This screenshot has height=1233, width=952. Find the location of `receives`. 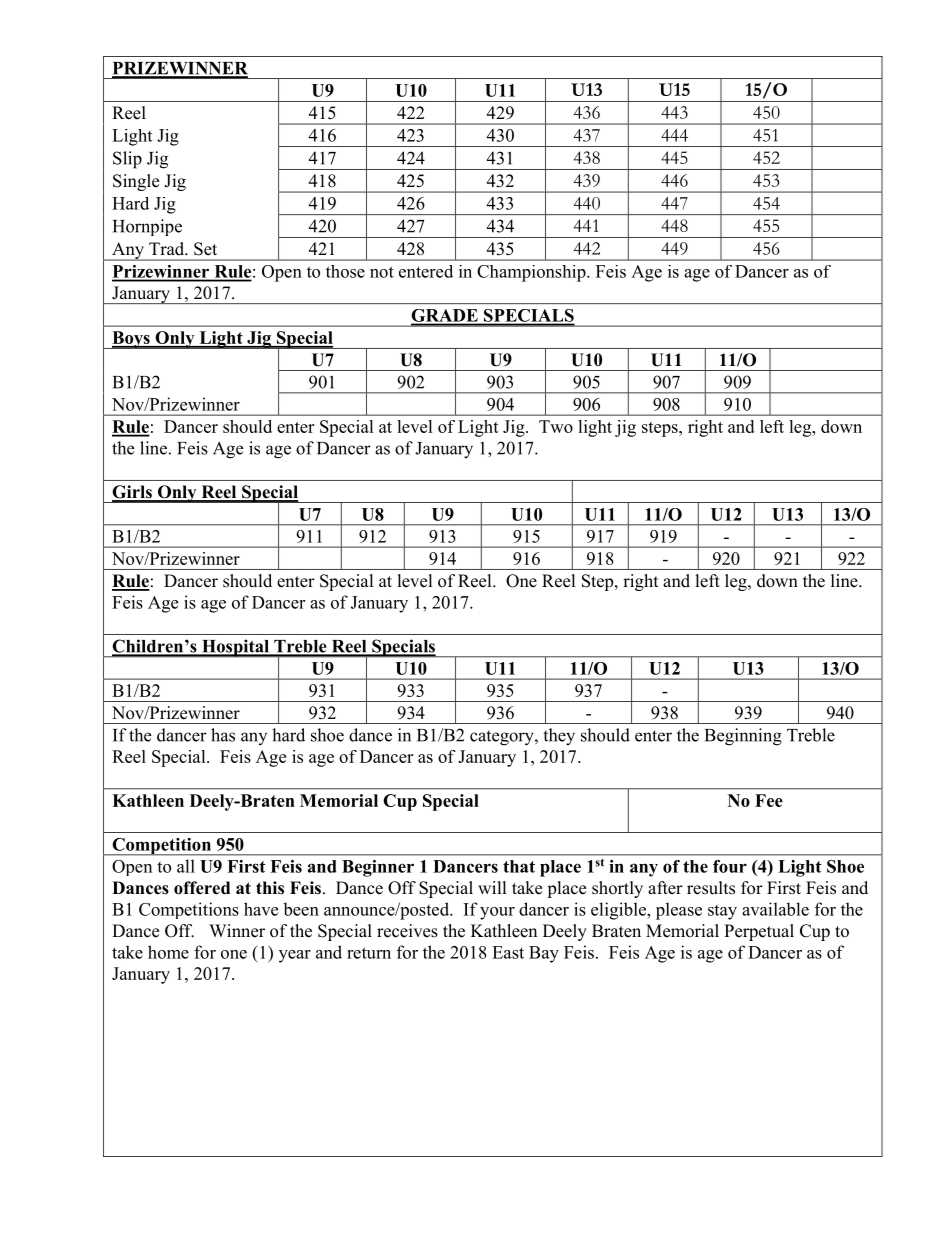

receives is located at coordinates (407, 931).
